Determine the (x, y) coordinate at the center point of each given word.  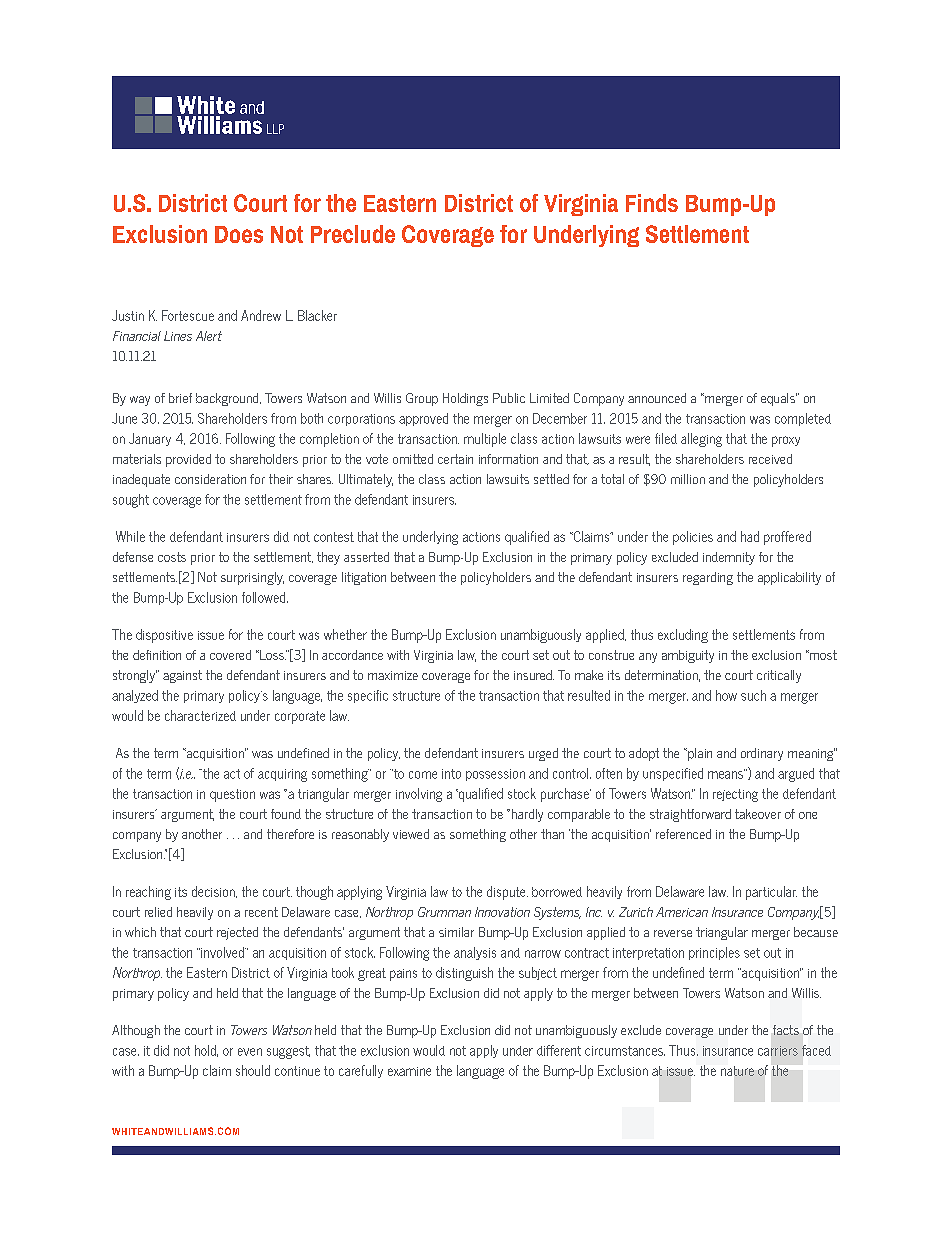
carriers (778, 1051)
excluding (683, 636)
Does (239, 234)
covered (230, 655)
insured (534, 675)
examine (409, 1071)
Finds (652, 203)
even (250, 1052)
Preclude (353, 234)
